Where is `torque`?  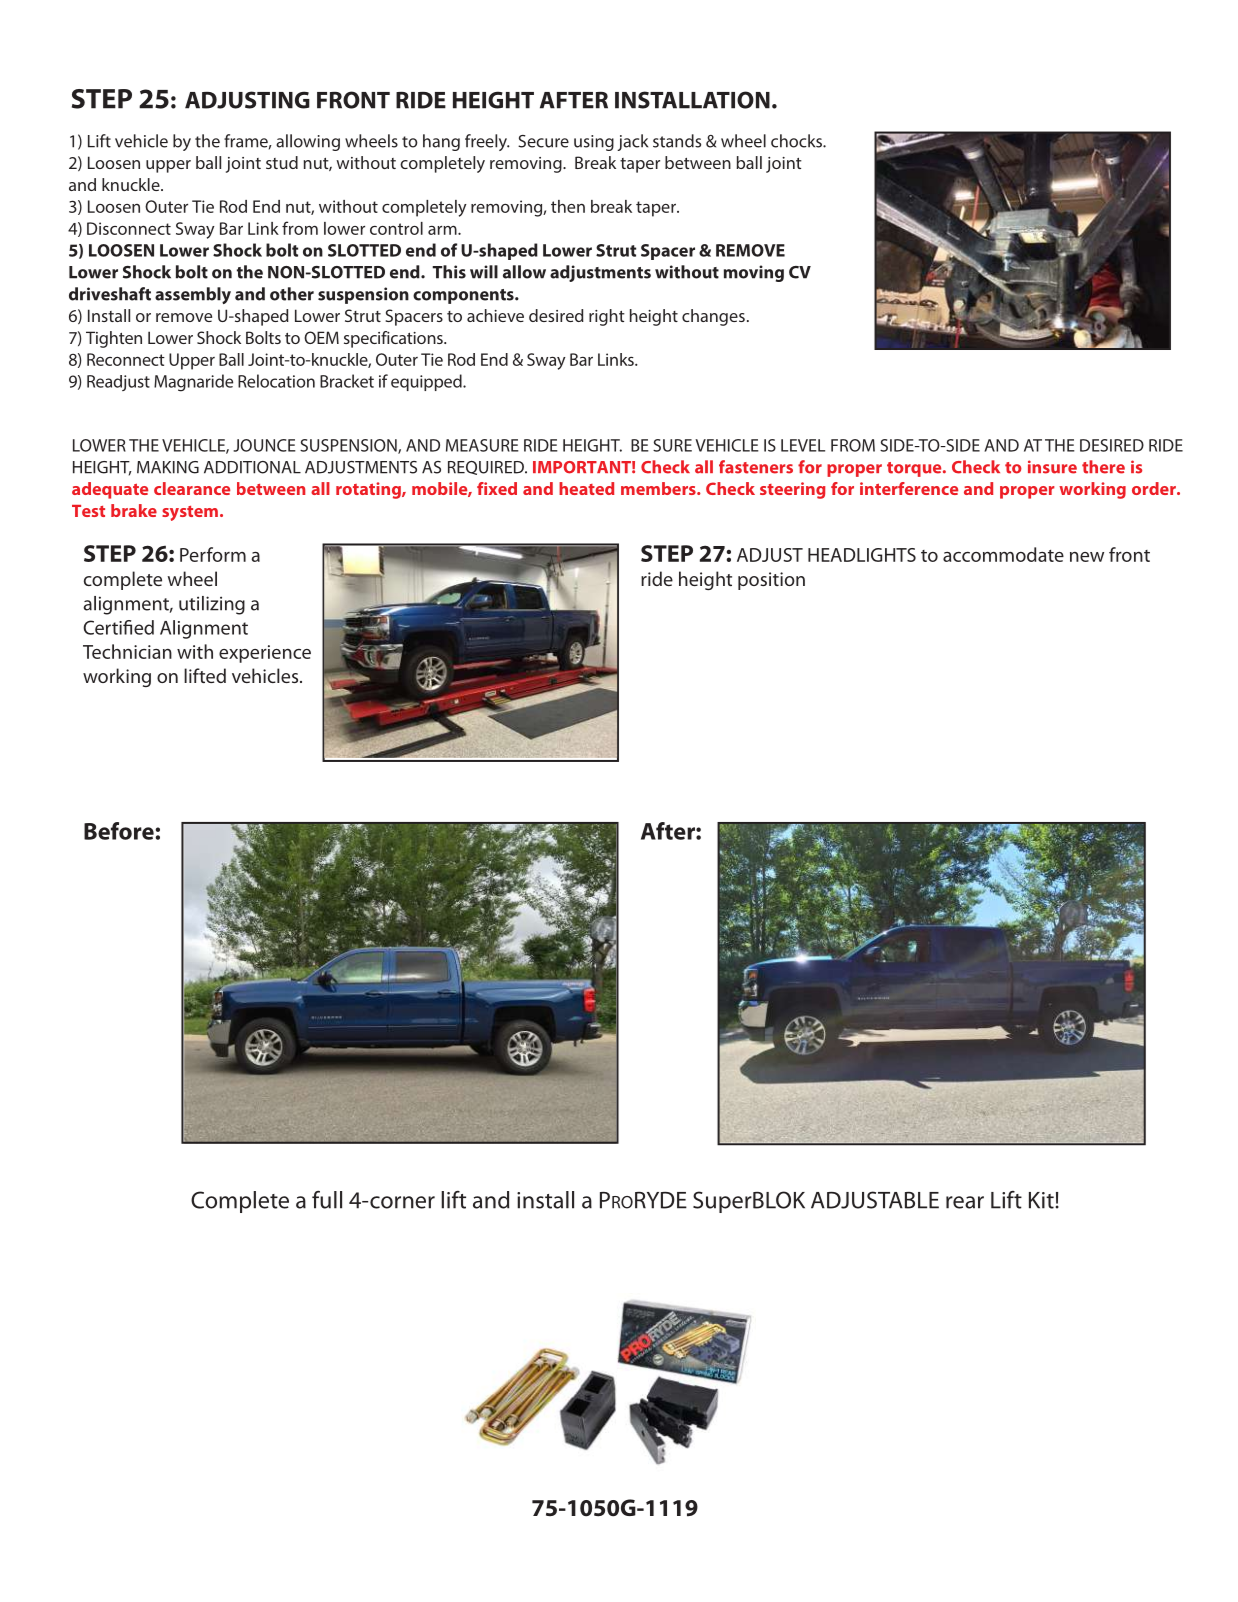 torque is located at coordinates (915, 469).
